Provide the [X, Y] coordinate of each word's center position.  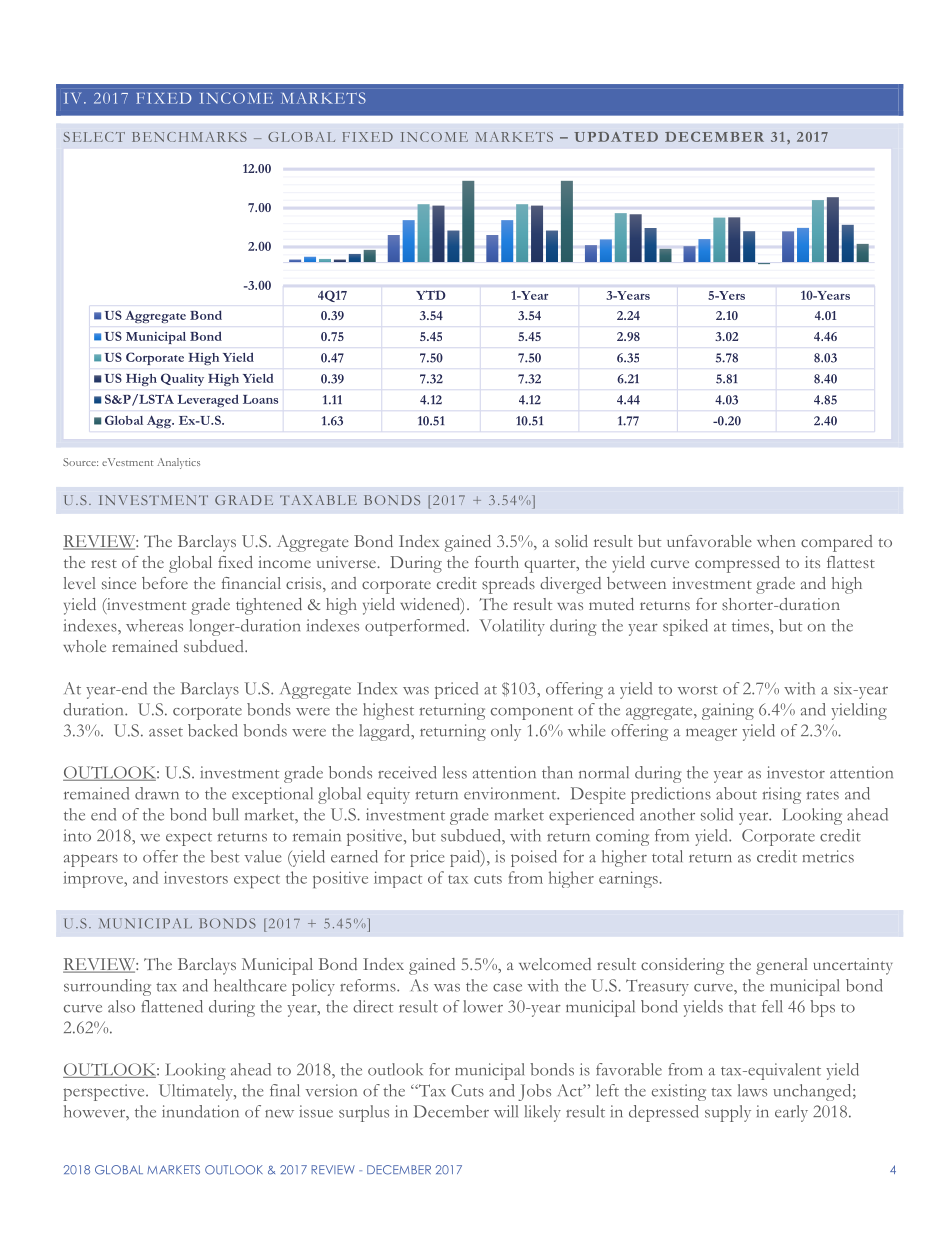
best [224, 856]
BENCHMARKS [189, 137]
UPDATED [616, 136]
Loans [260, 399]
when [776, 541]
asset [166, 732]
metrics [828, 856]
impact [398, 879]
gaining [728, 711]
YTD [431, 295]
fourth [497, 562]
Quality [182, 379]
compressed [737, 564]
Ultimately [197, 1092]
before [165, 583]
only [506, 732]
